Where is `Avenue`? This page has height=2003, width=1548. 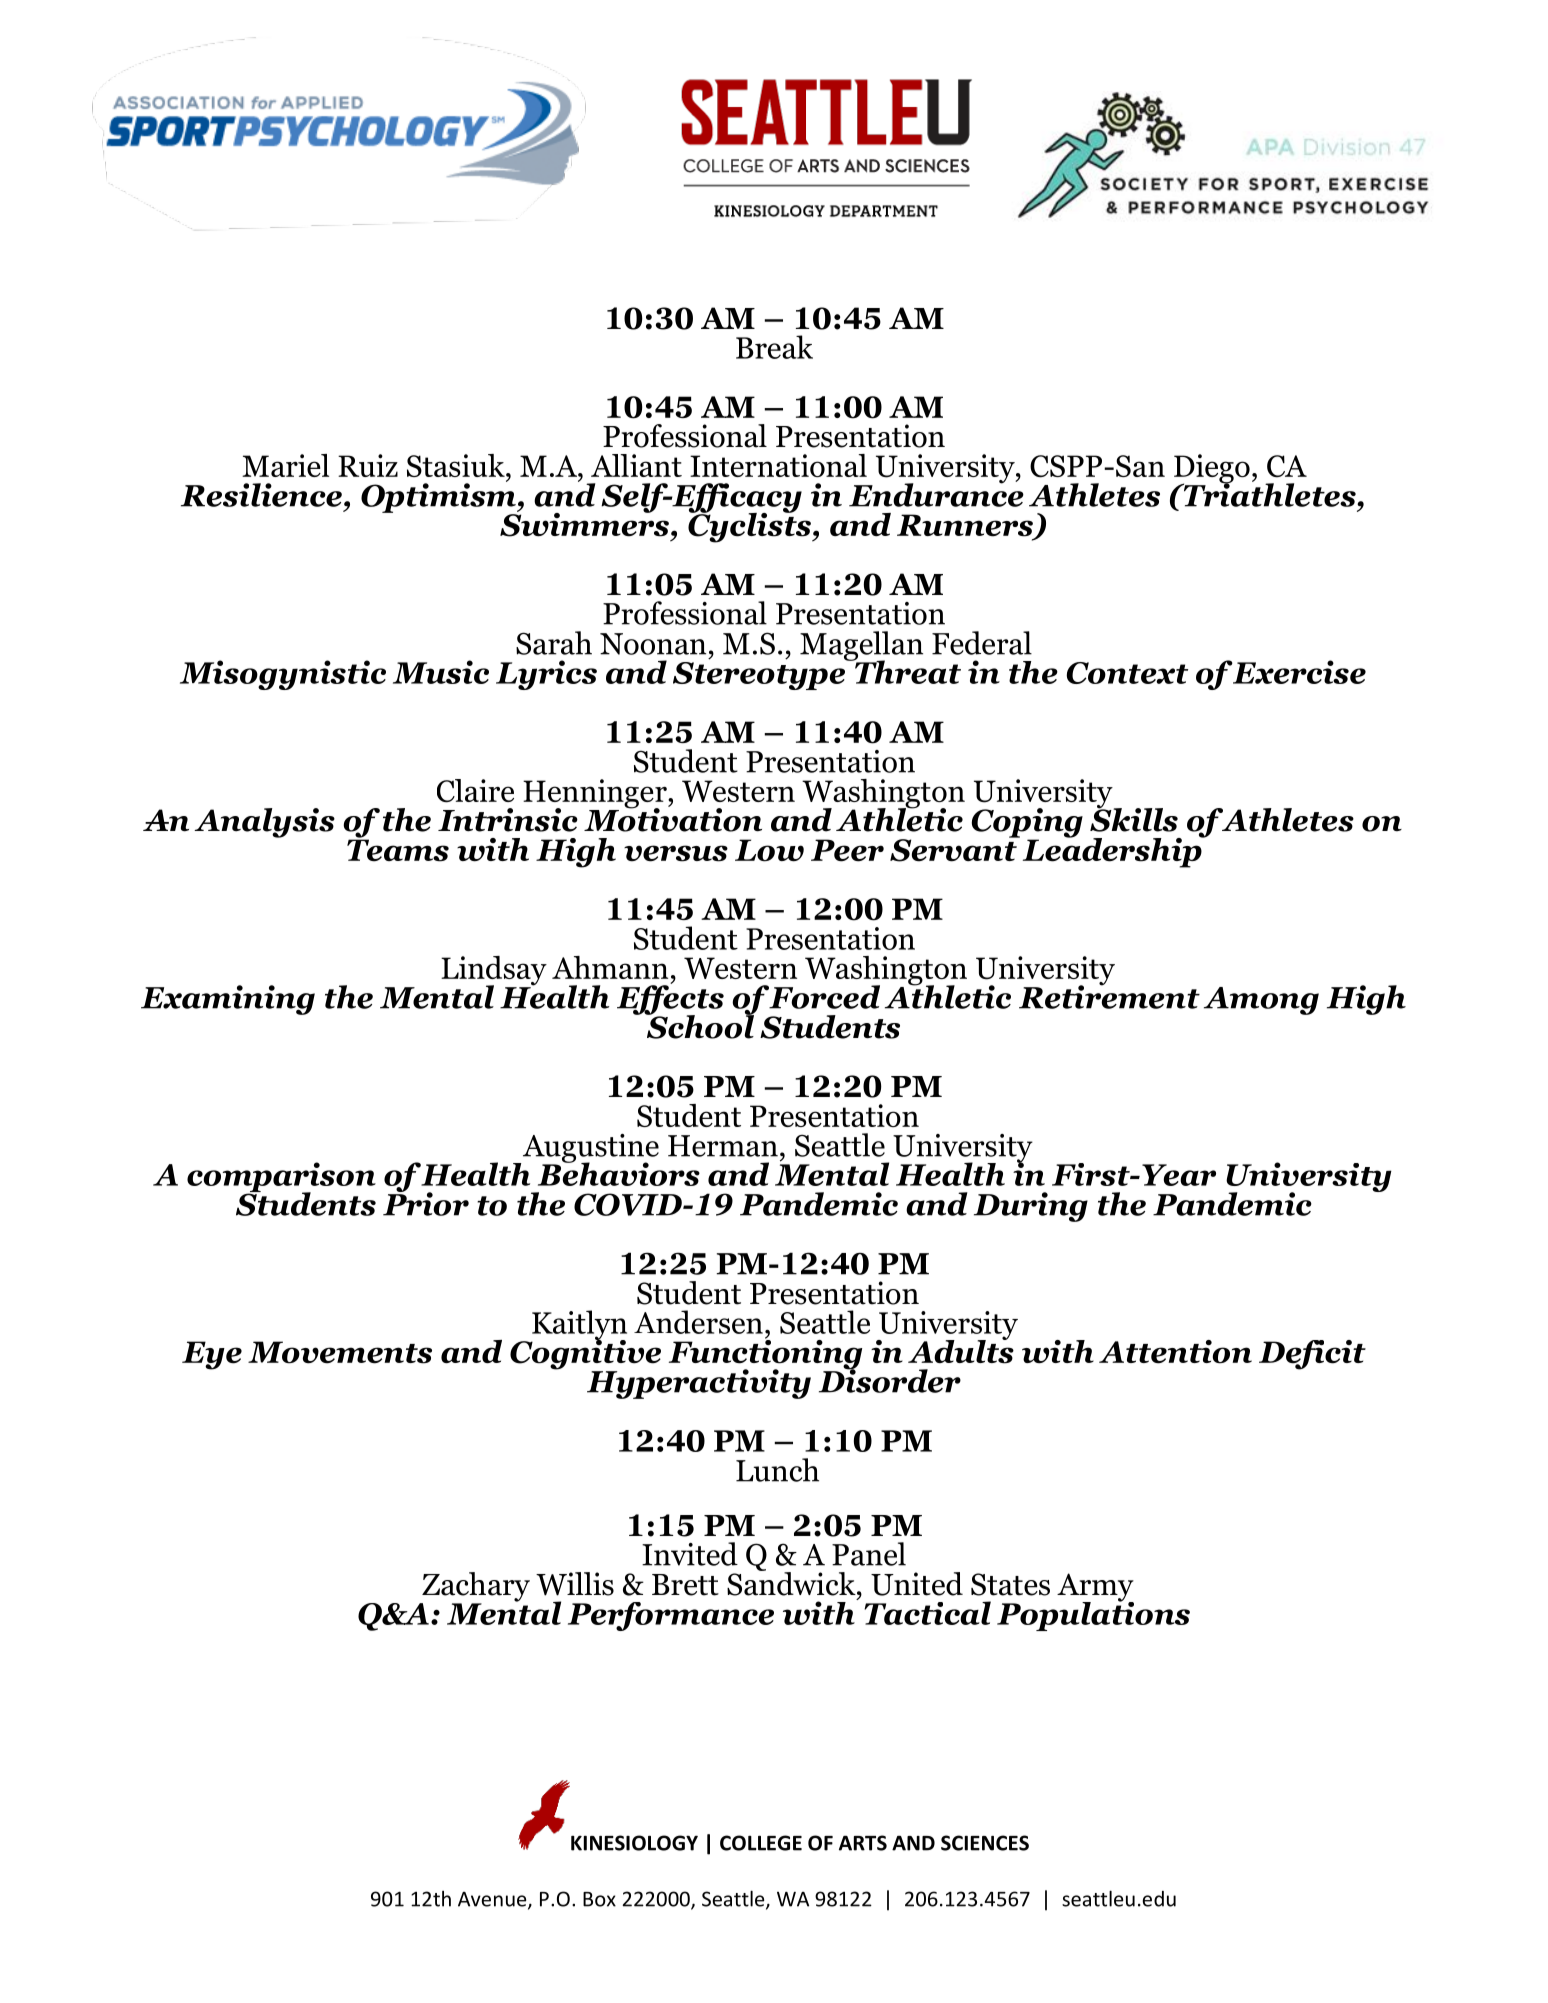
Avenue is located at coordinates (493, 1900).
